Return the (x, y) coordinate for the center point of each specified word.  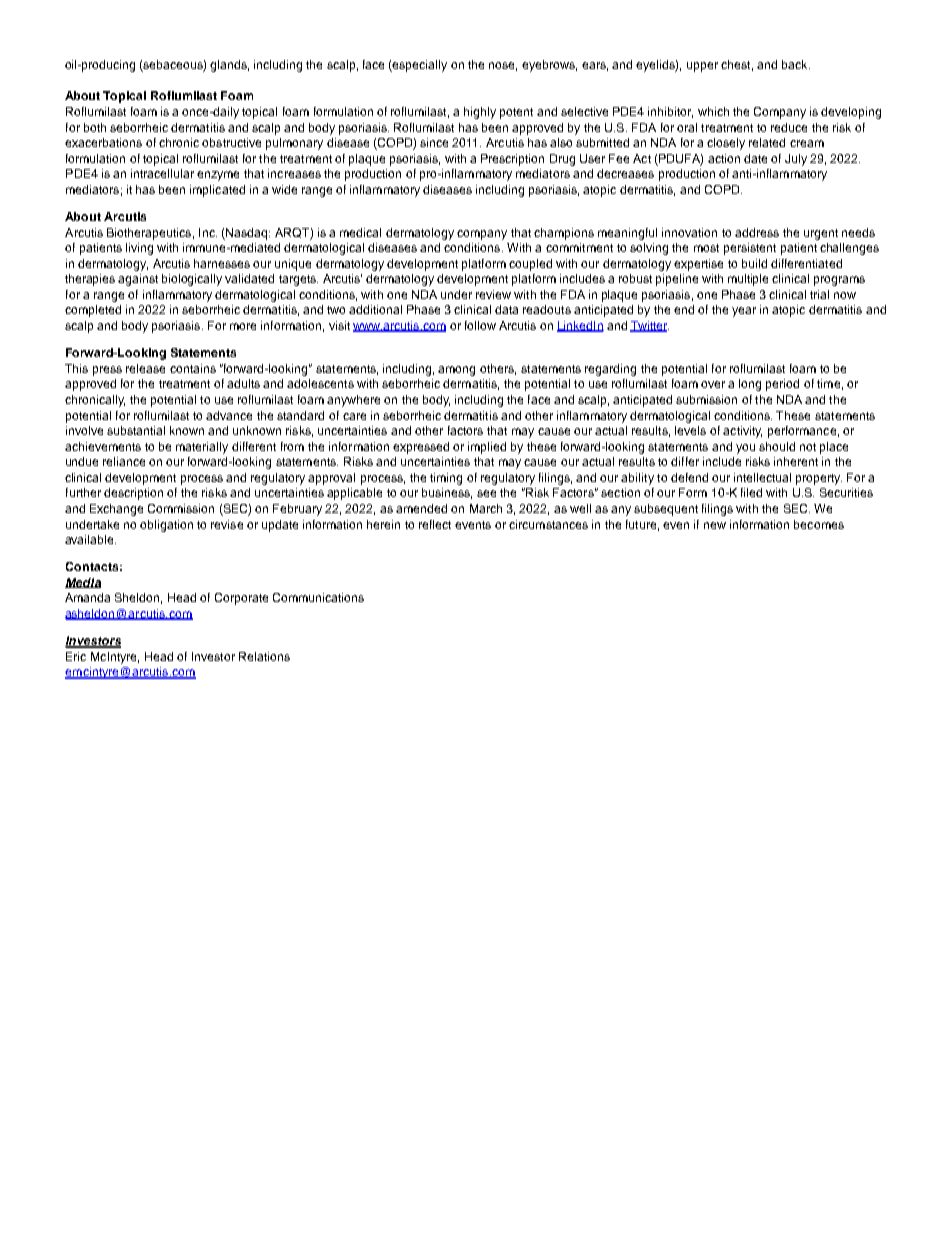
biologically (192, 280)
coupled (530, 265)
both (95, 127)
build (754, 263)
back (796, 64)
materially (202, 448)
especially (419, 66)
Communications (318, 597)
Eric (76, 656)
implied (487, 448)
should (777, 446)
